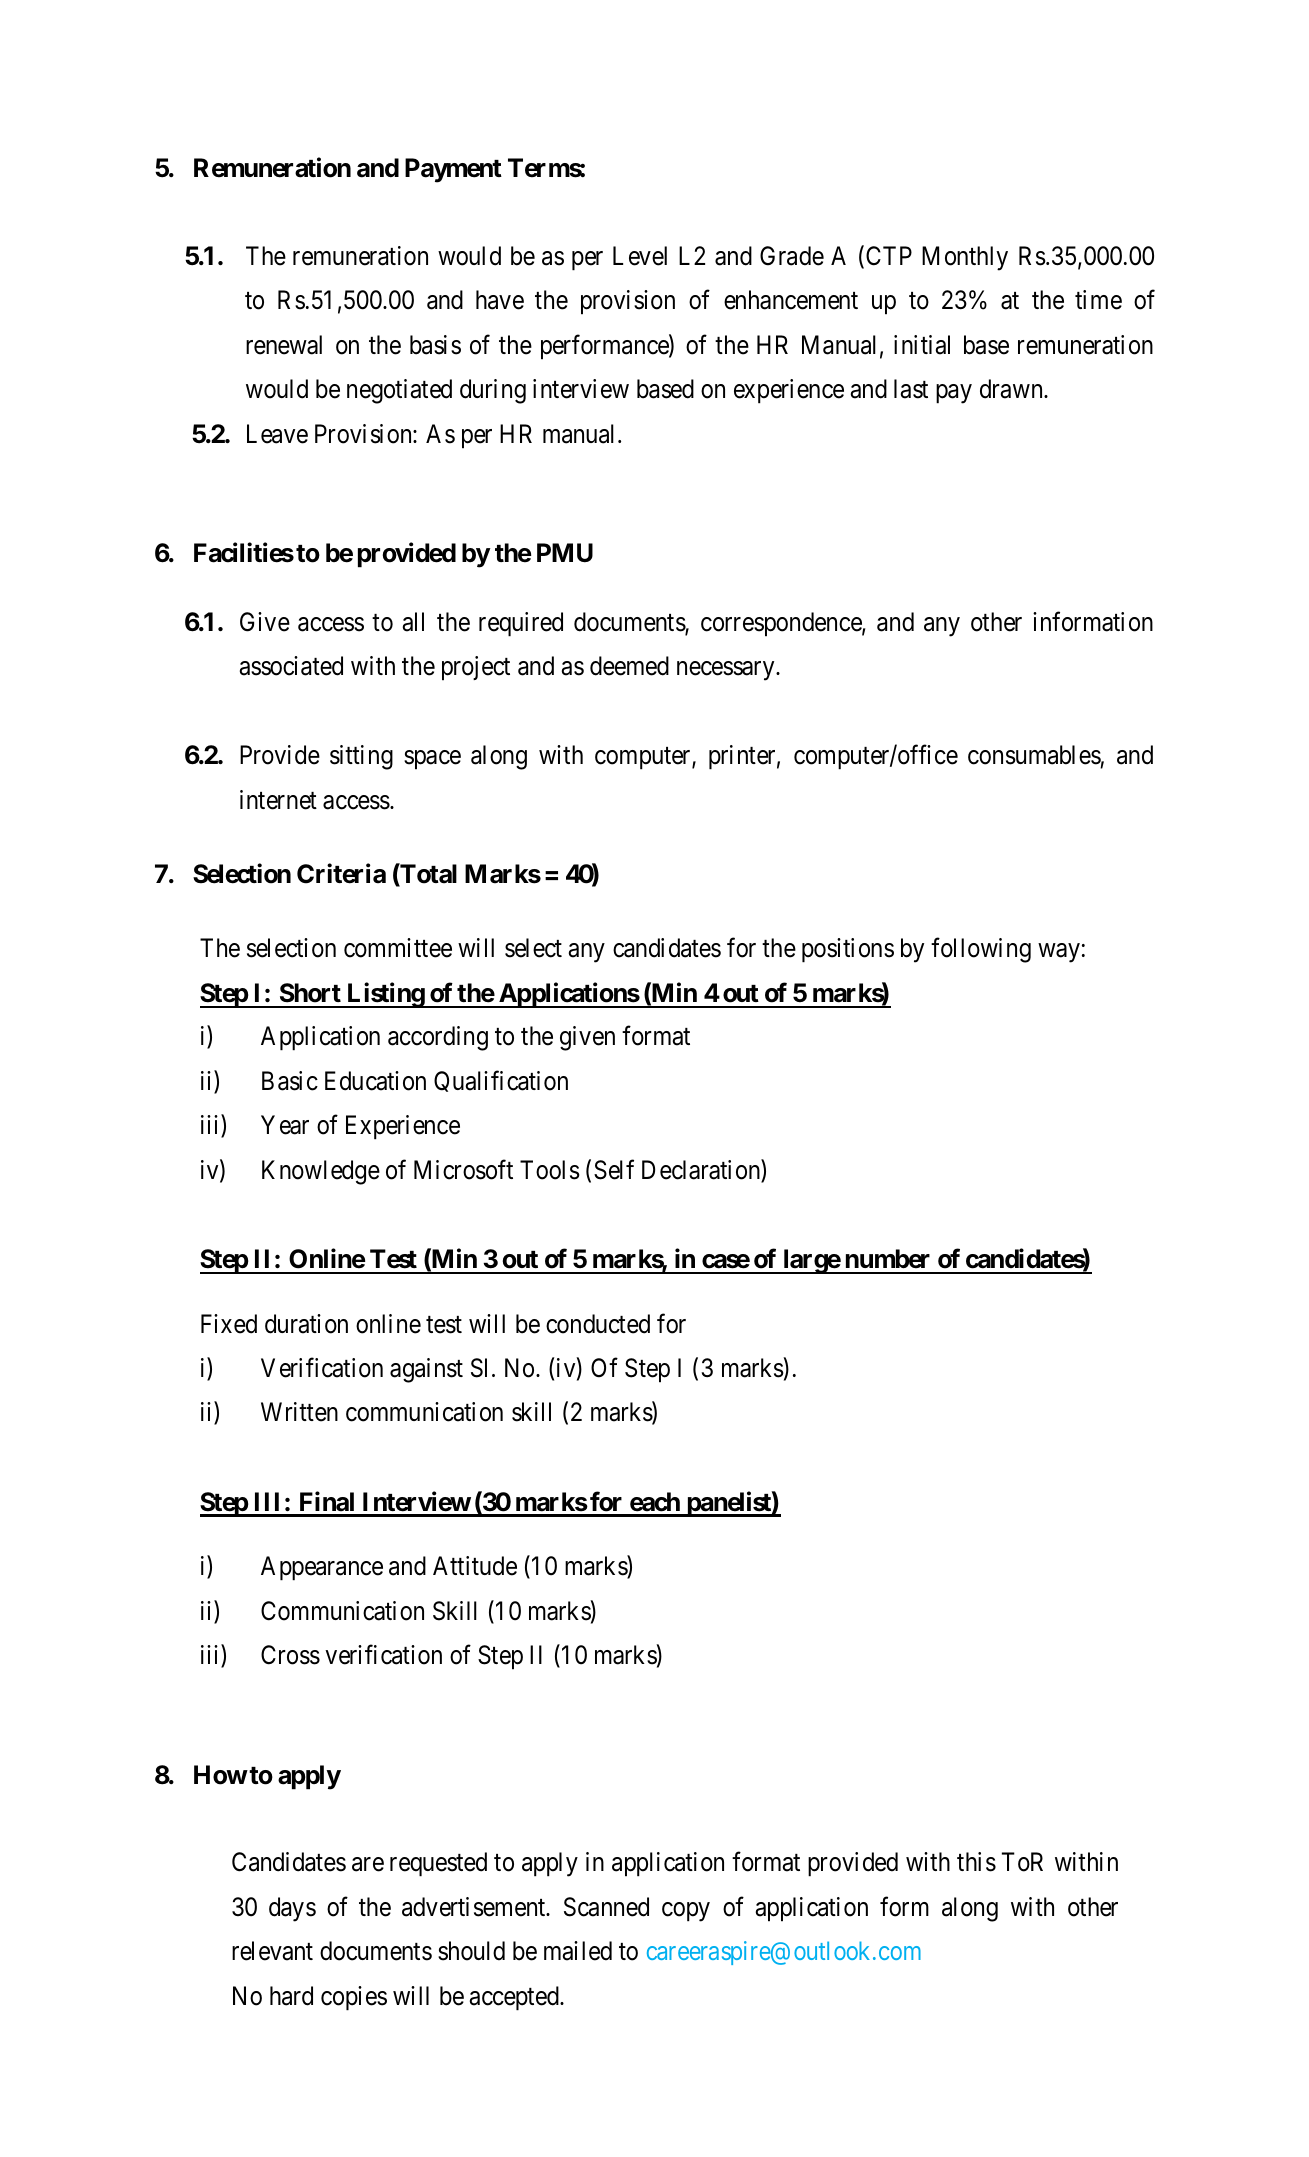 This screenshot has height=2157, width=1309. I want to click on Appearance, so click(322, 1568).
